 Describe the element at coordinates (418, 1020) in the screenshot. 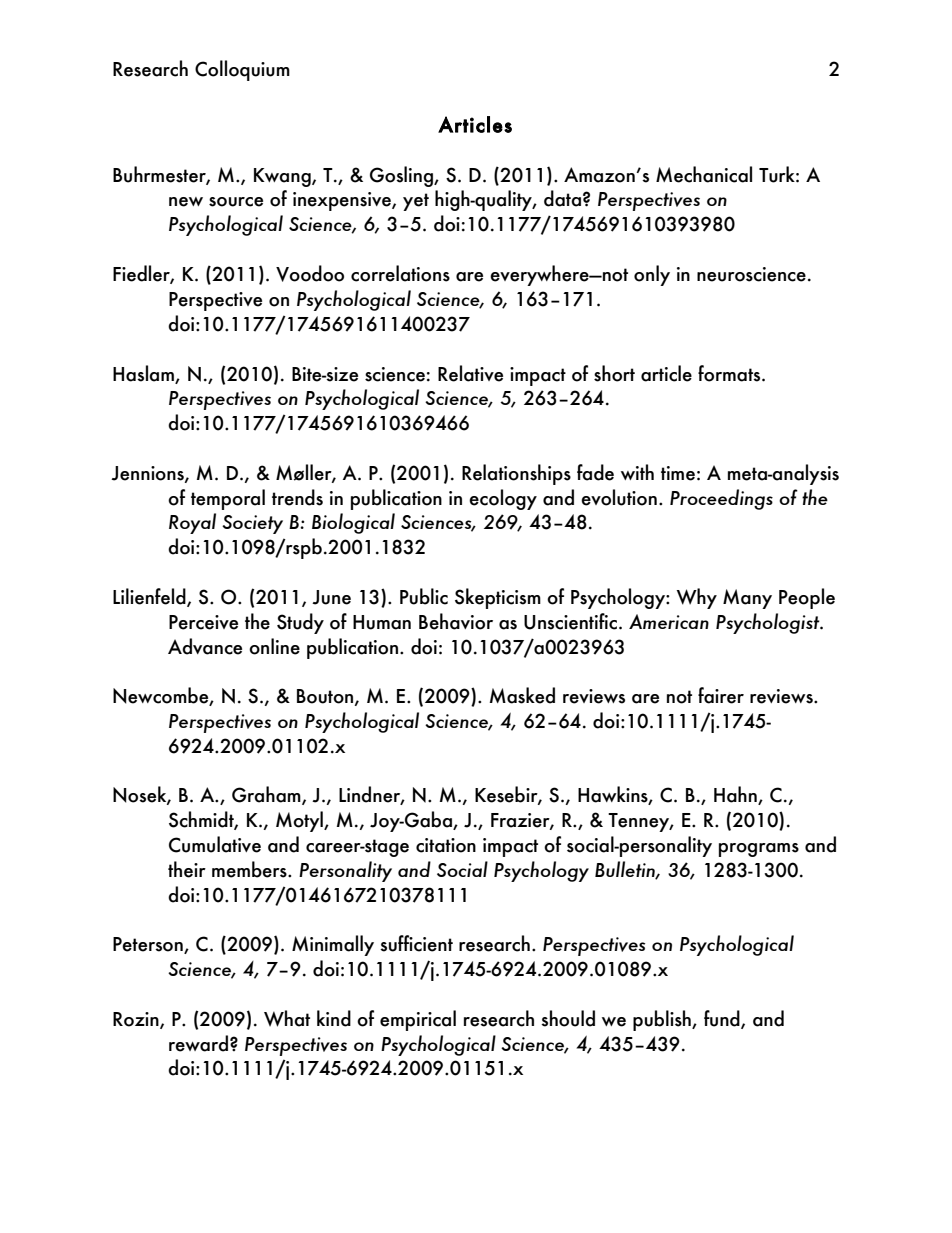

I see `empirical` at that location.
